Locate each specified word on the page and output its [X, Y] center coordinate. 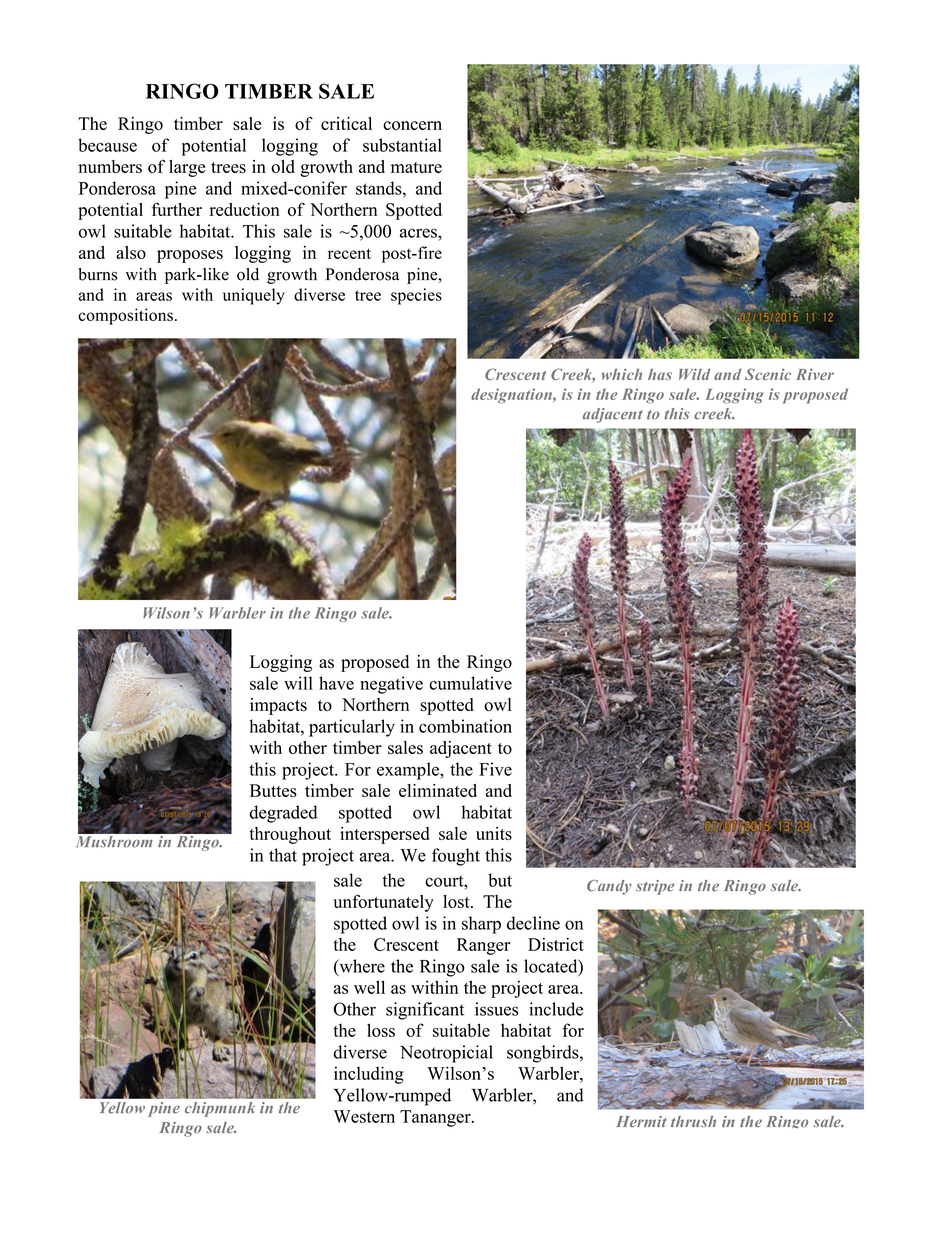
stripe [655, 887]
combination [465, 726]
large [187, 168]
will [298, 683]
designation [512, 396]
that [283, 855]
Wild [695, 374]
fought [456, 857]
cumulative [470, 683]
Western [364, 1116]
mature [416, 167]
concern [412, 125]
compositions [125, 316]
